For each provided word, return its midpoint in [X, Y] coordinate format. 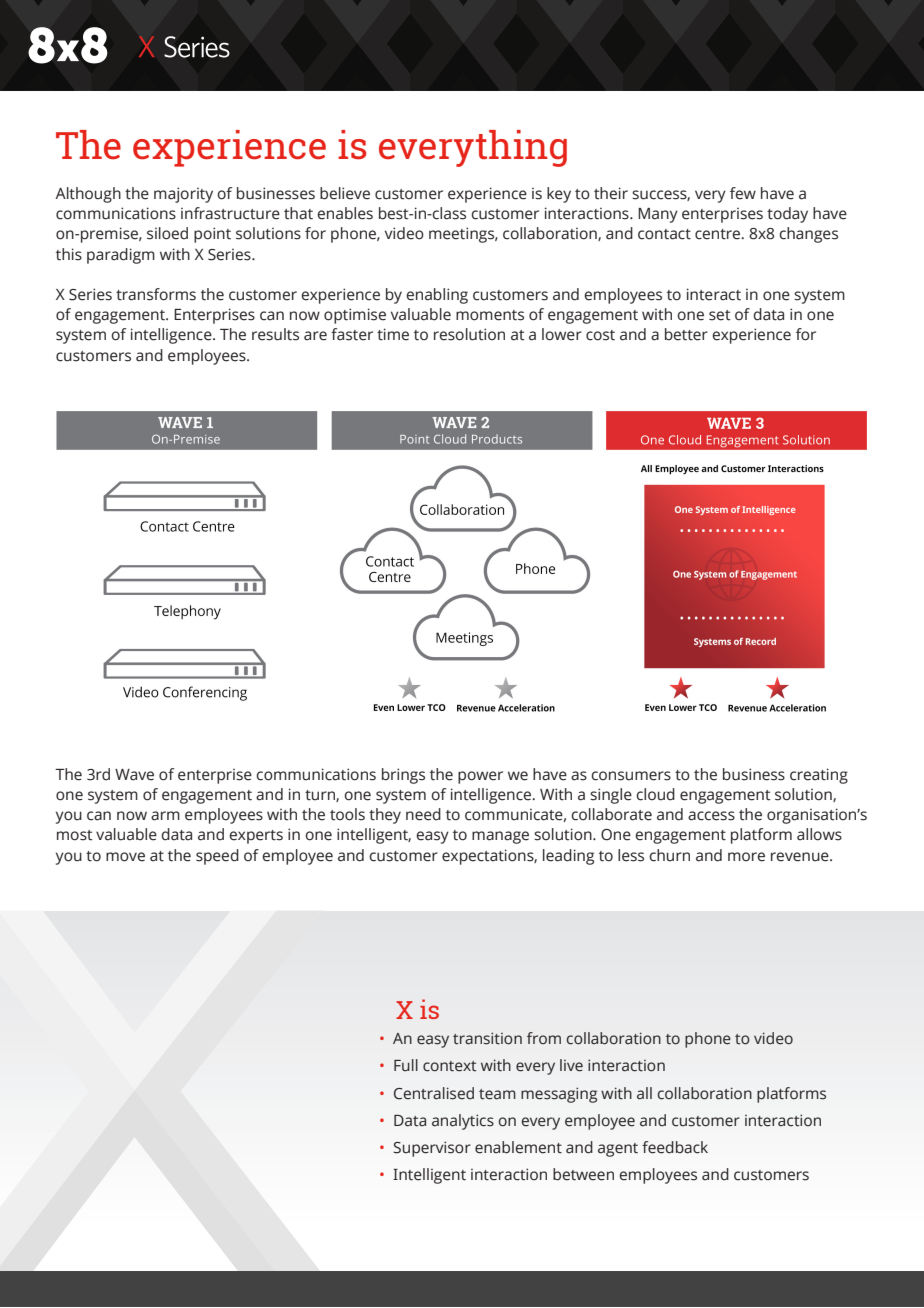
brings [403, 776]
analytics [463, 1122]
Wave [134, 775]
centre [719, 234]
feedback [675, 1147]
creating [819, 776]
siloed [167, 233]
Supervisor [432, 1149]
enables [345, 213]
